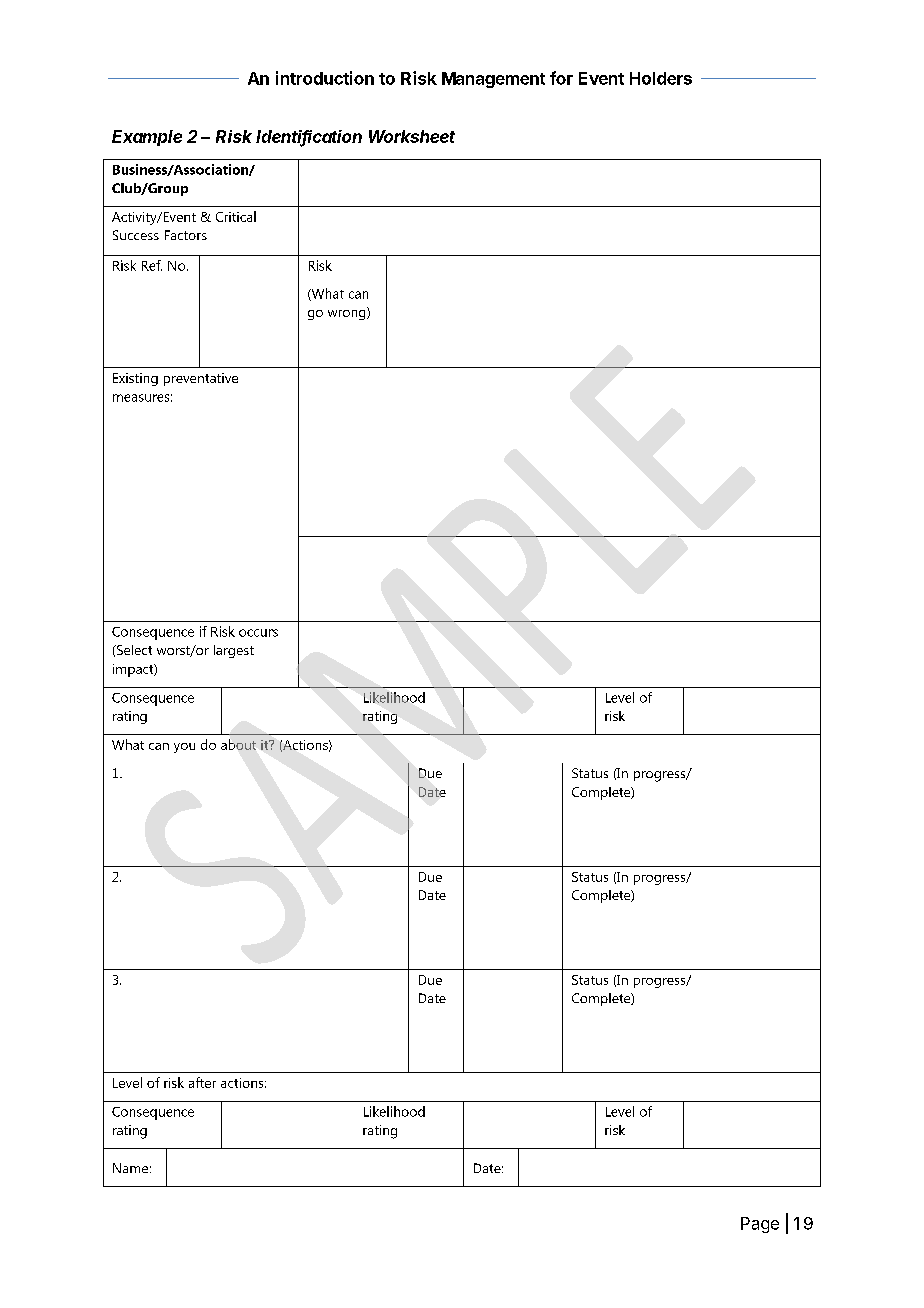 Image resolution: width=924 pixels, height=1308 pixels. What do you see at coordinates (493, 80) in the screenshot?
I see `Management` at bounding box center [493, 80].
